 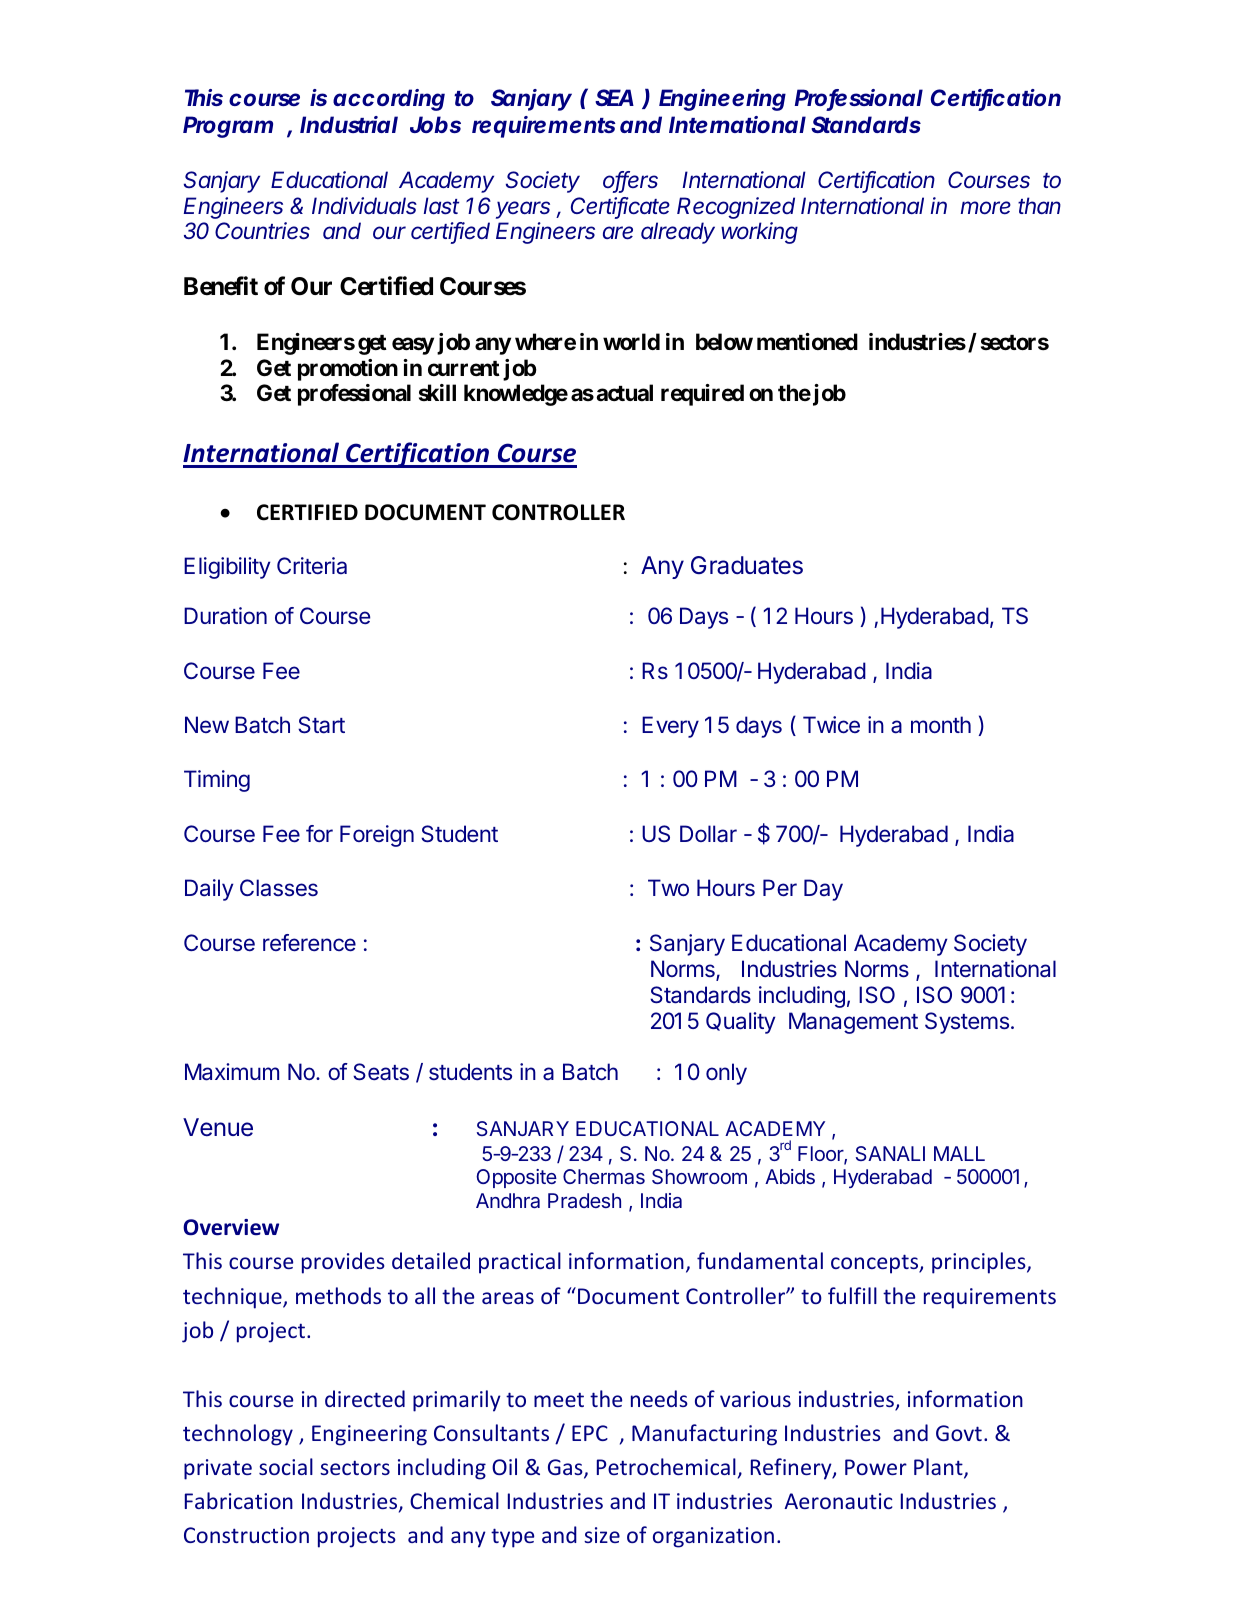 What do you see at coordinates (321, 725) in the screenshot?
I see `Start` at bounding box center [321, 725].
